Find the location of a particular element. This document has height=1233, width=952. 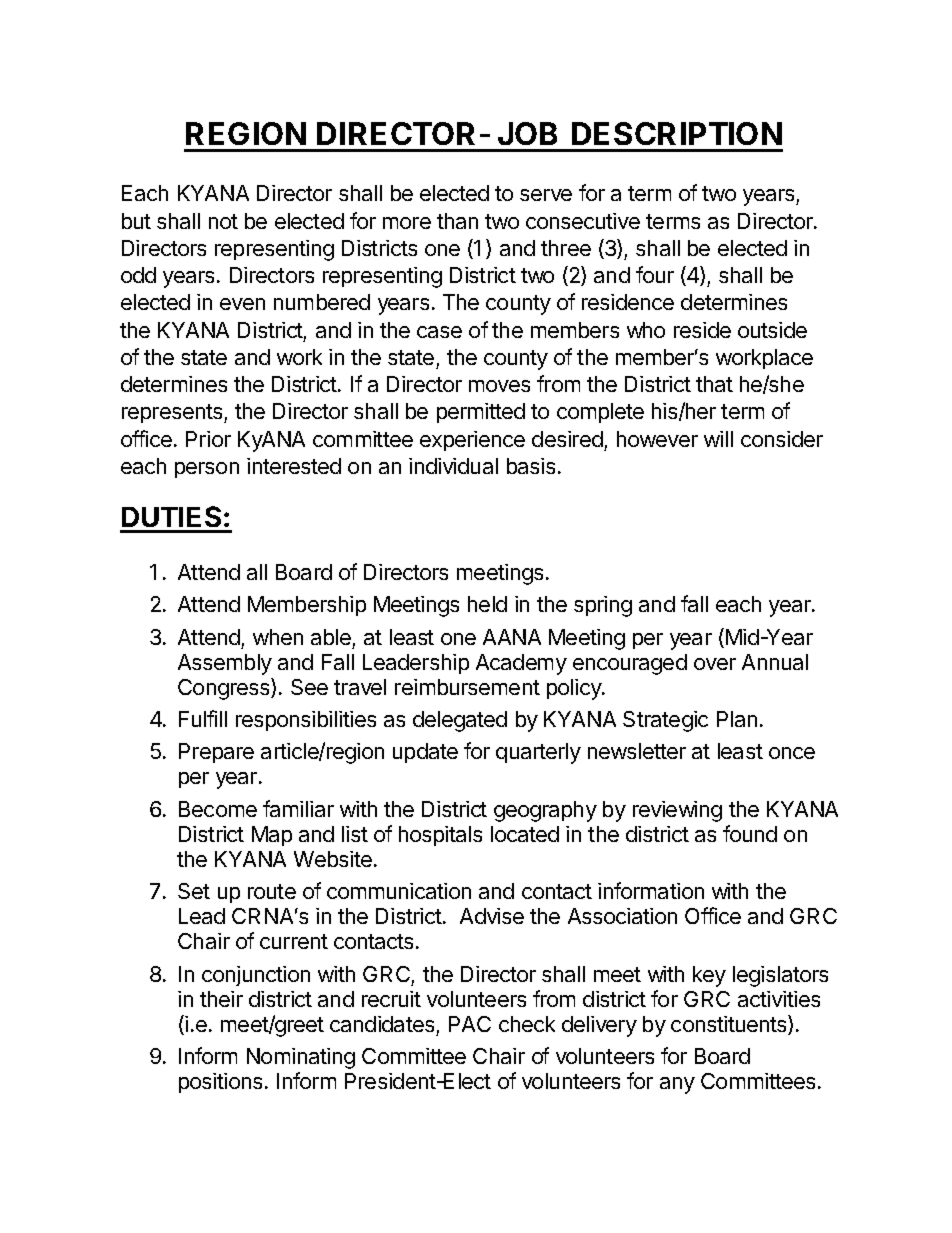

PAC is located at coordinates (470, 1024).
